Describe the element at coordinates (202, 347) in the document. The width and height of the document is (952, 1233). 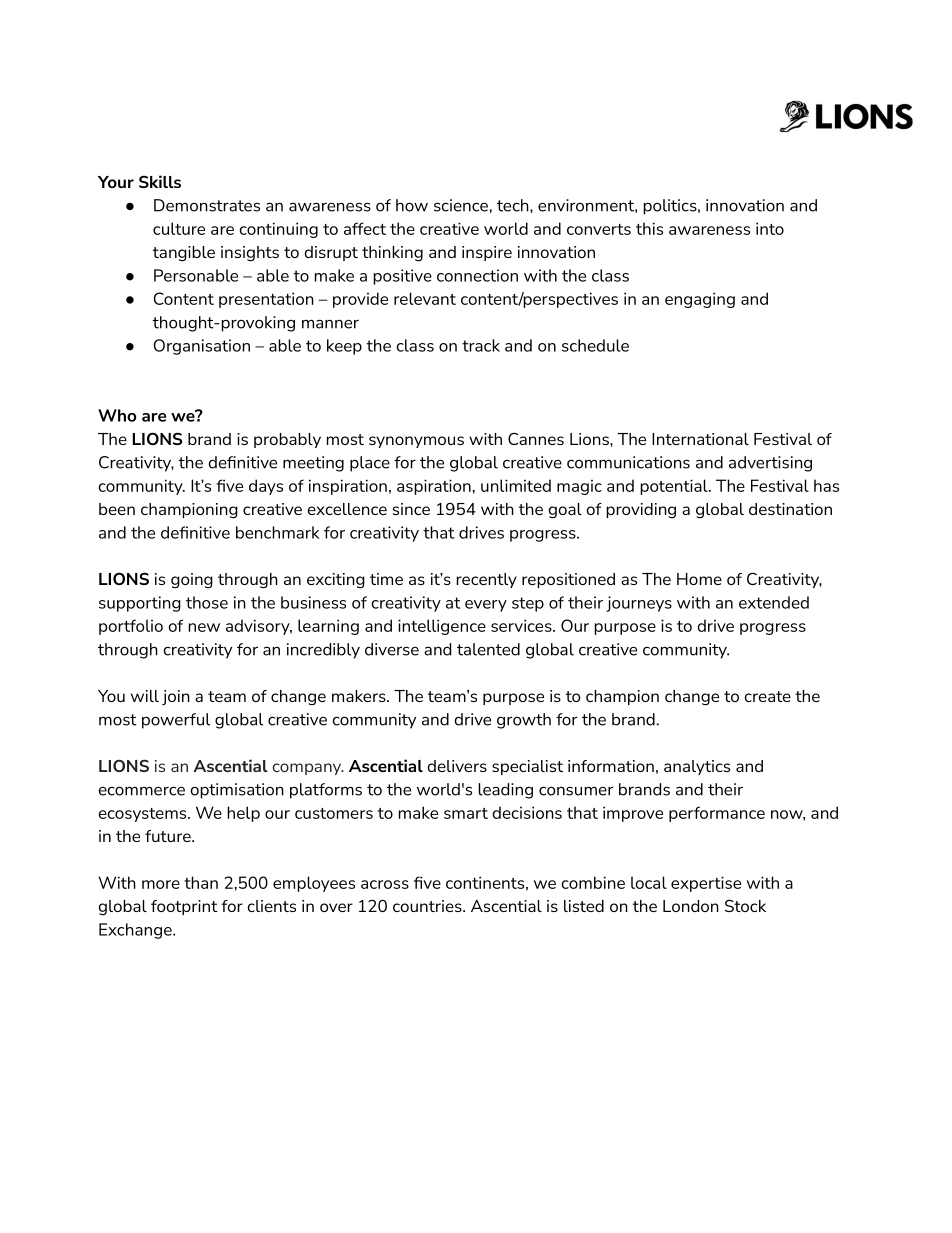
I see `Organisation` at that location.
